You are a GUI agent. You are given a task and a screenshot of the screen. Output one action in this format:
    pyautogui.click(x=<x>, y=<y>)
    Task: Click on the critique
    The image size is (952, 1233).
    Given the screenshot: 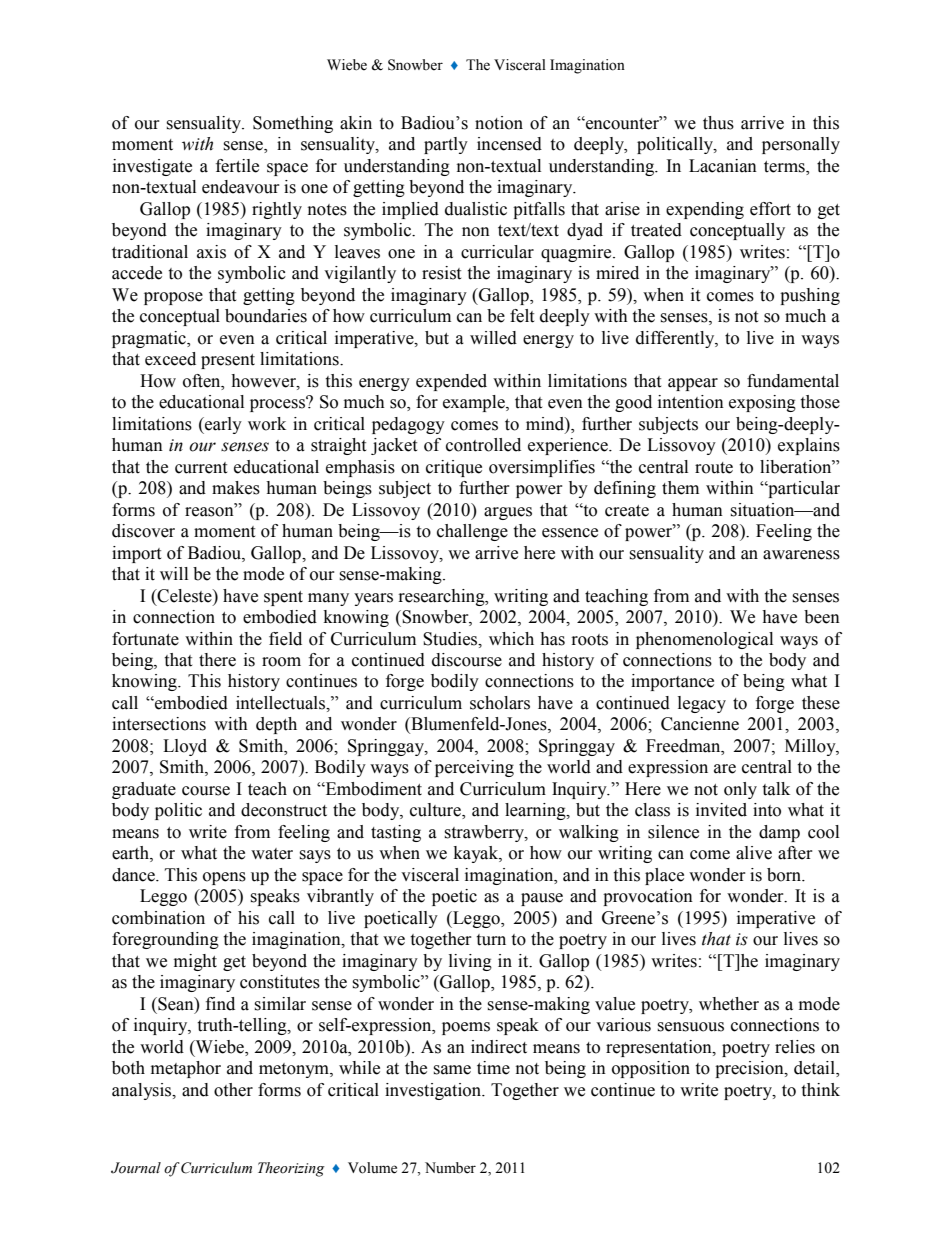 What is the action you would take?
    pyautogui.click(x=454, y=468)
